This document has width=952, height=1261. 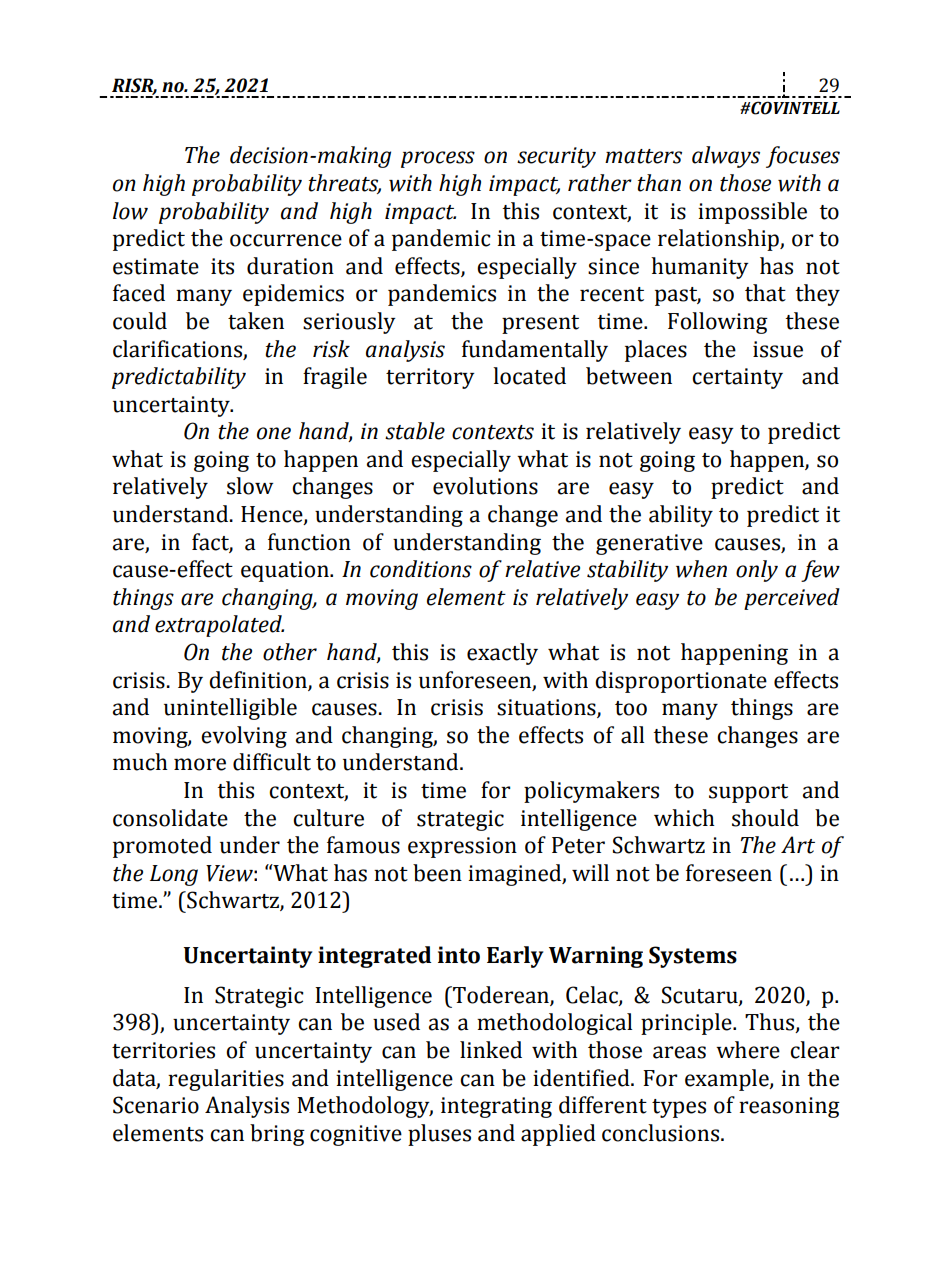 I want to click on evolving, so click(x=244, y=737).
